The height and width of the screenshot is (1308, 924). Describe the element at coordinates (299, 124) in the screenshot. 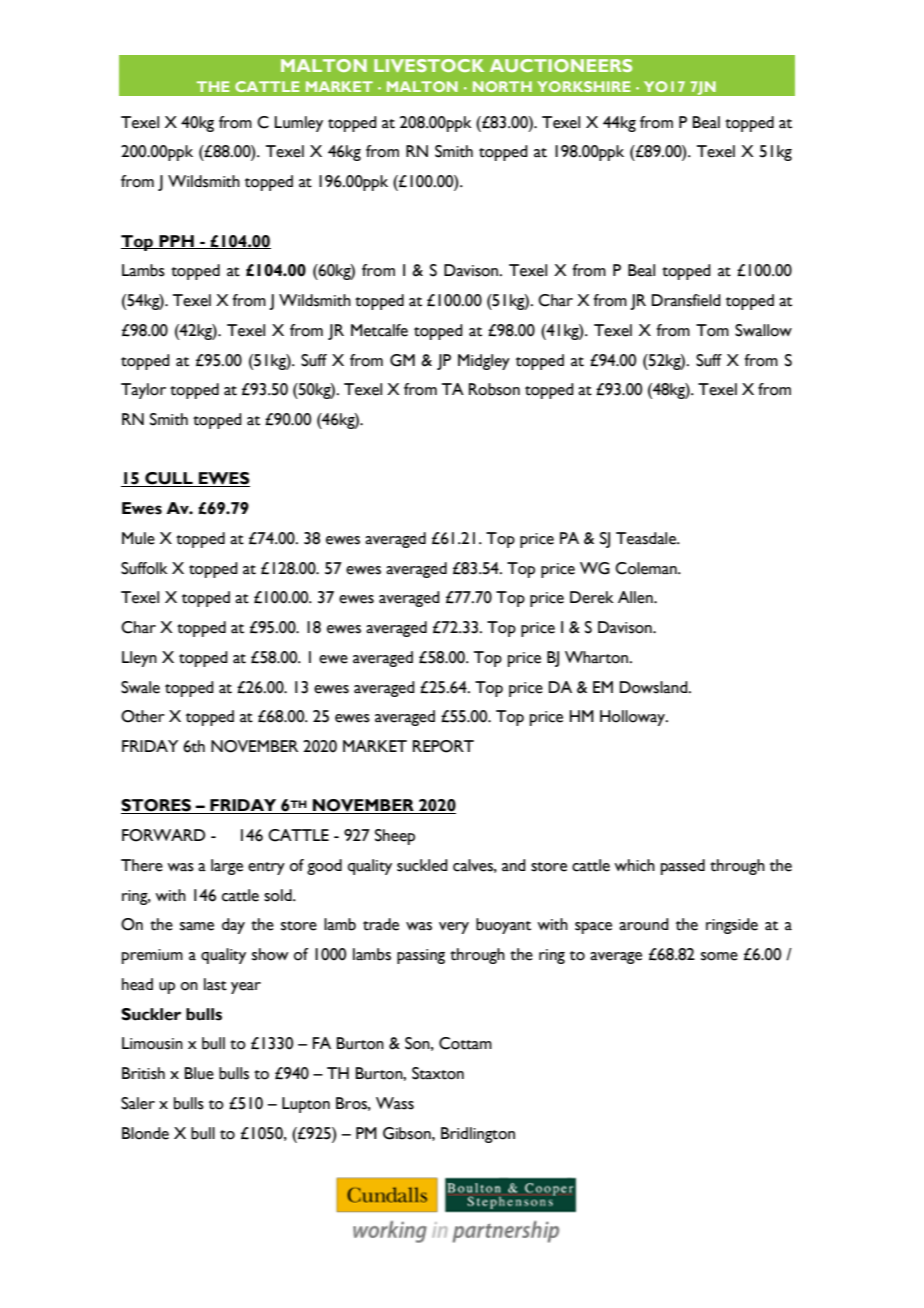

I see `Lumley` at that location.
